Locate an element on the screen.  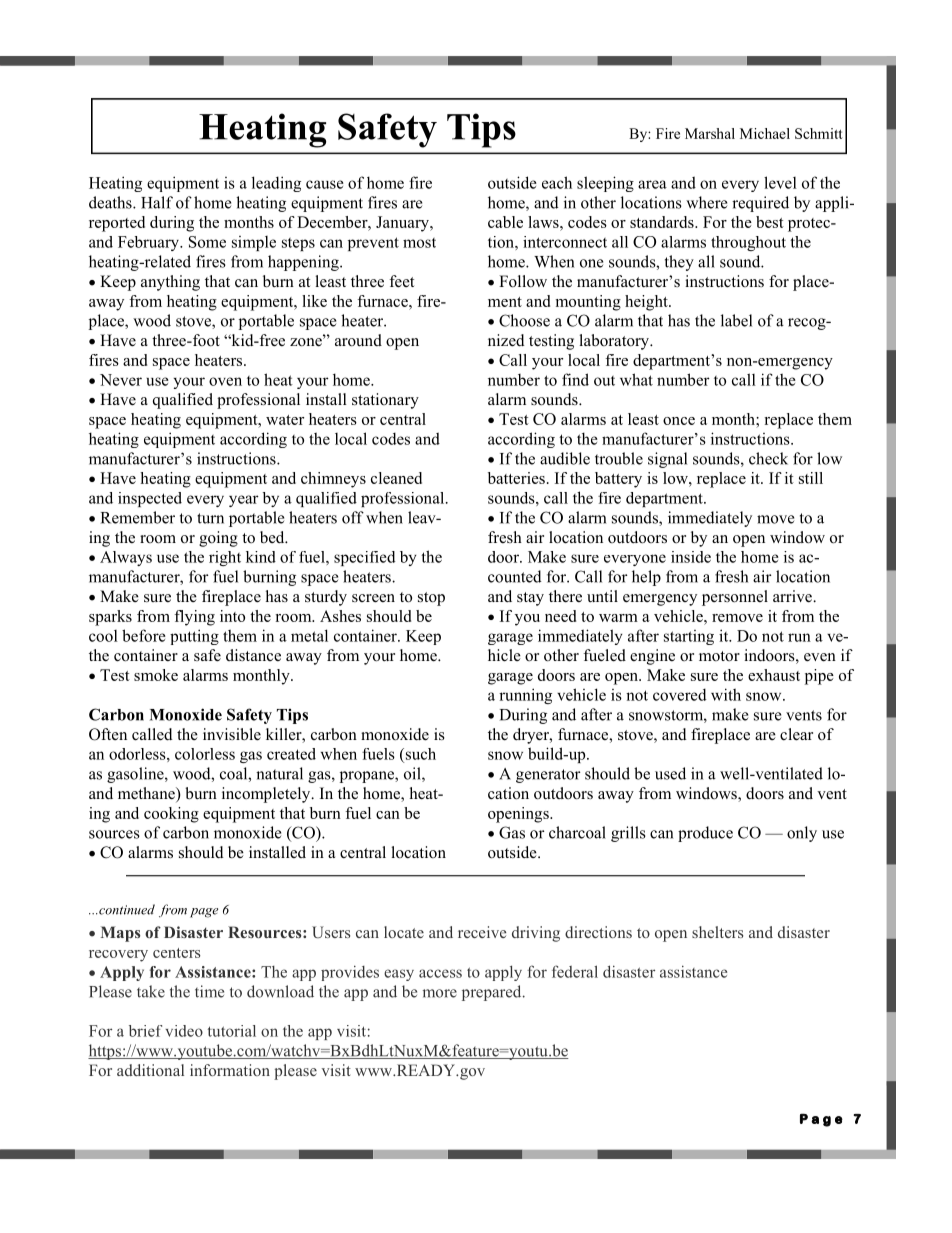
anything is located at coordinates (170, 283).
